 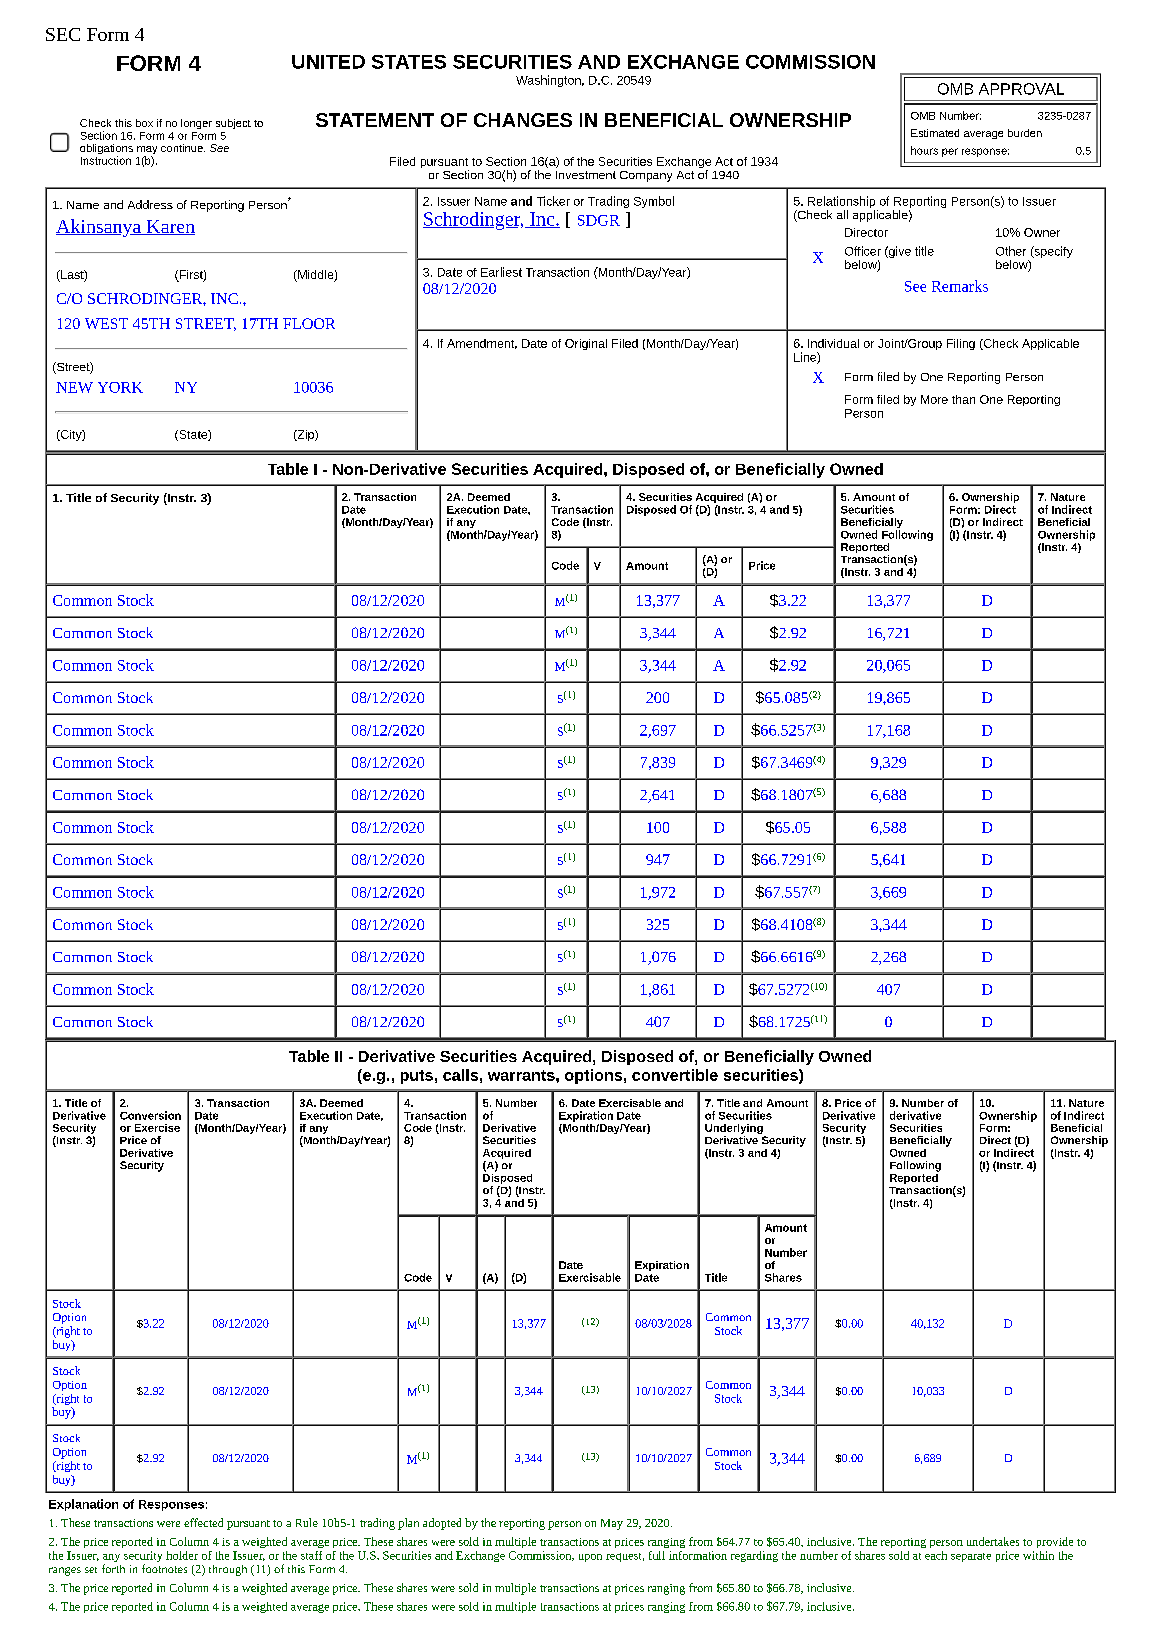 What do you see at coordinates (934, 399) in the image?
I see `More` at bounding box center [934, 399].
